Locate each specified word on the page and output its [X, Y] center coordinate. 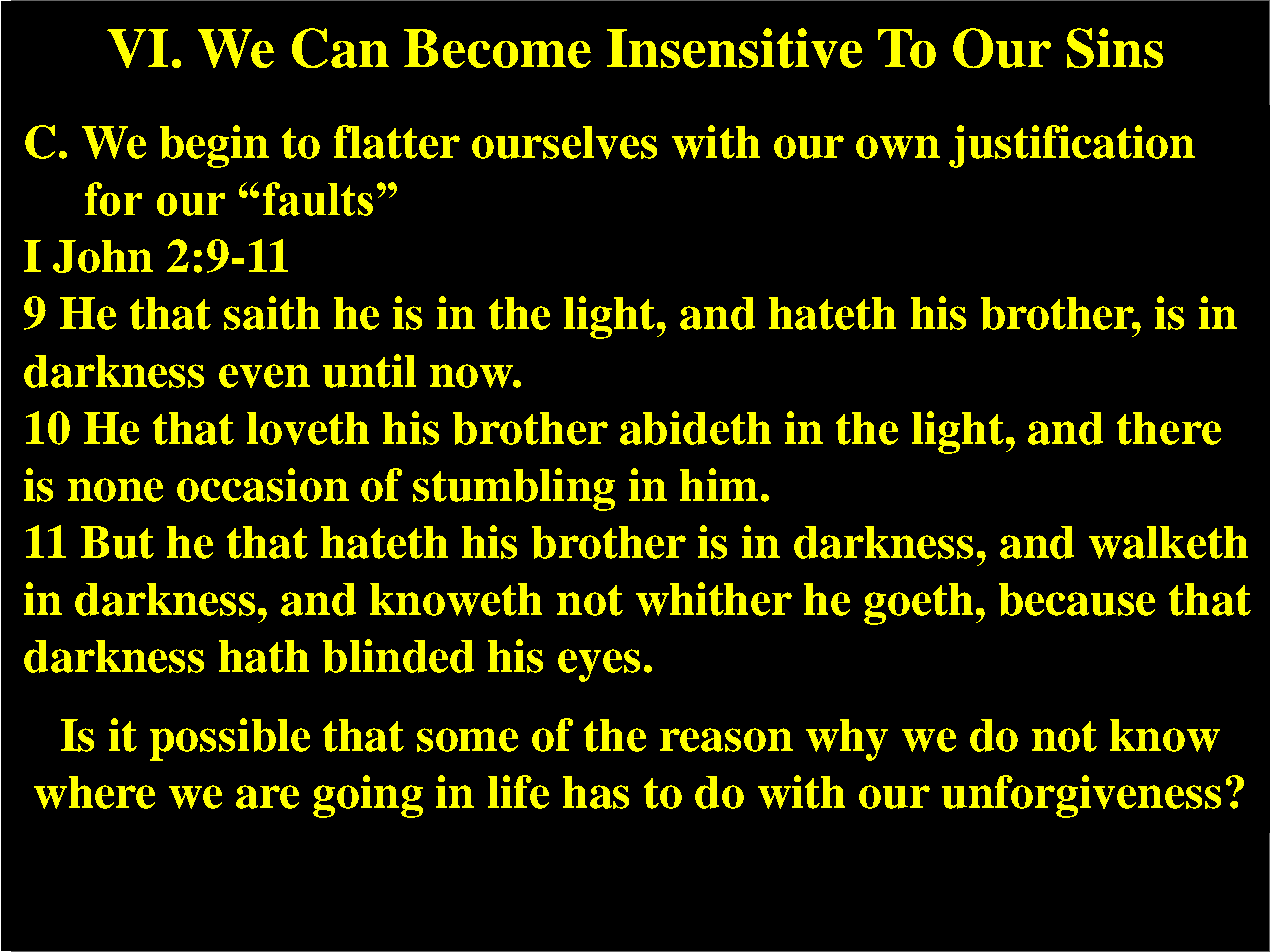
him [719, 484]
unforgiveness [1081, 796]
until [369, 371]
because [1077, 599]
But [117, 542]
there [1169, 428]
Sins [1115, 48]
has [596, 792]
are [267, 797]
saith [272, 313]
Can [340, 48]
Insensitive [734, 48]
